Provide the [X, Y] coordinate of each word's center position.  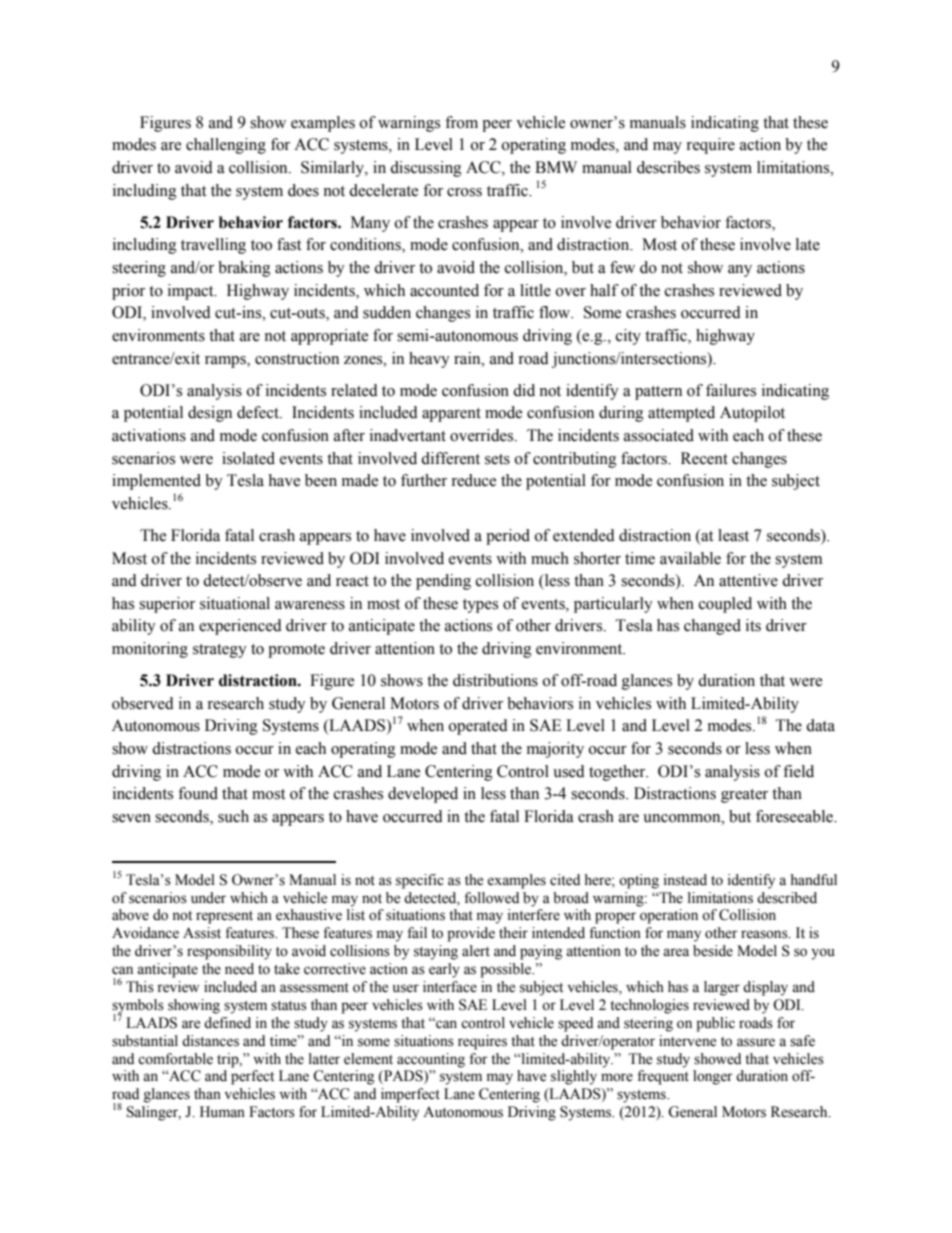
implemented [156, 482]
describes [668, 167]
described [787, 898]
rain [468, 358]
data [820, 725]
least [733, 535]
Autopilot [752, 414]
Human [222, 1112]
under [208, 898]
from [461, 122]
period [508, 537]
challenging [226, 146]
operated [478, 727]
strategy [220, 651]
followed [491, 898]
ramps [226, 362]
